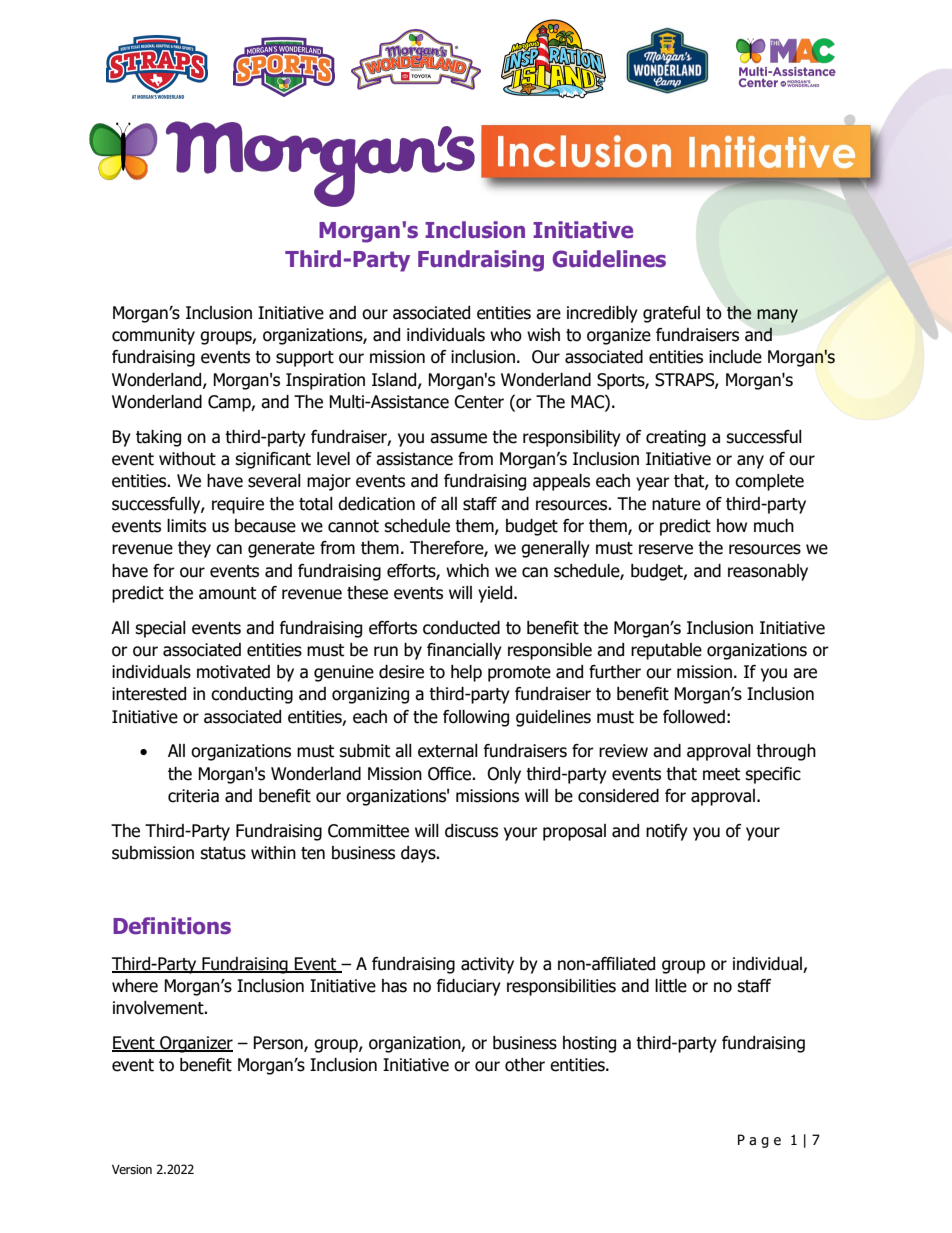  Describe the element at coordinates (153, 336) in the screenshot. I see `community` at that location.
